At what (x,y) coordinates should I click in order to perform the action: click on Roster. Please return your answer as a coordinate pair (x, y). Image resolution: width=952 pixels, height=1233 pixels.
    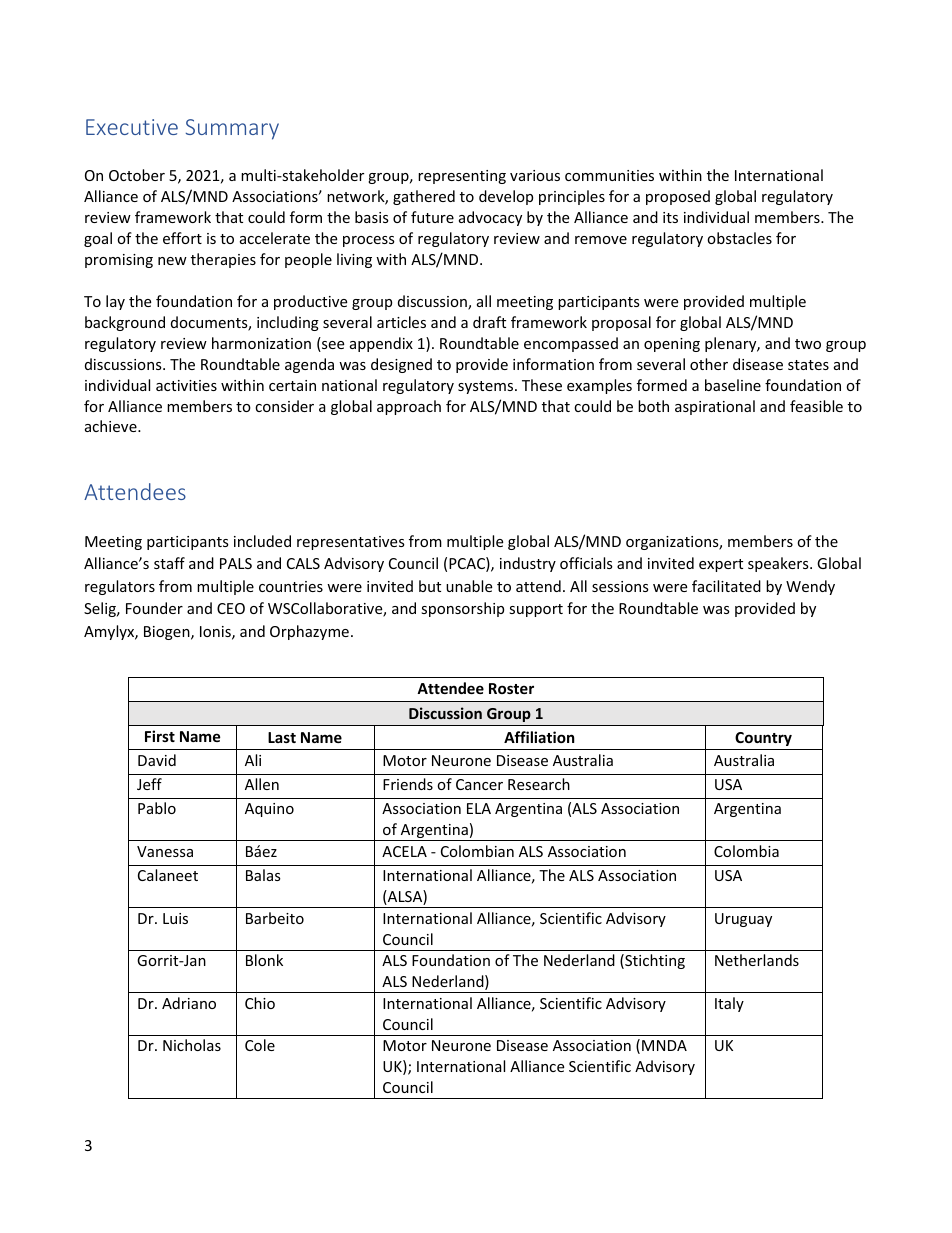
    Looking at the image, I should click on (511, 688).
